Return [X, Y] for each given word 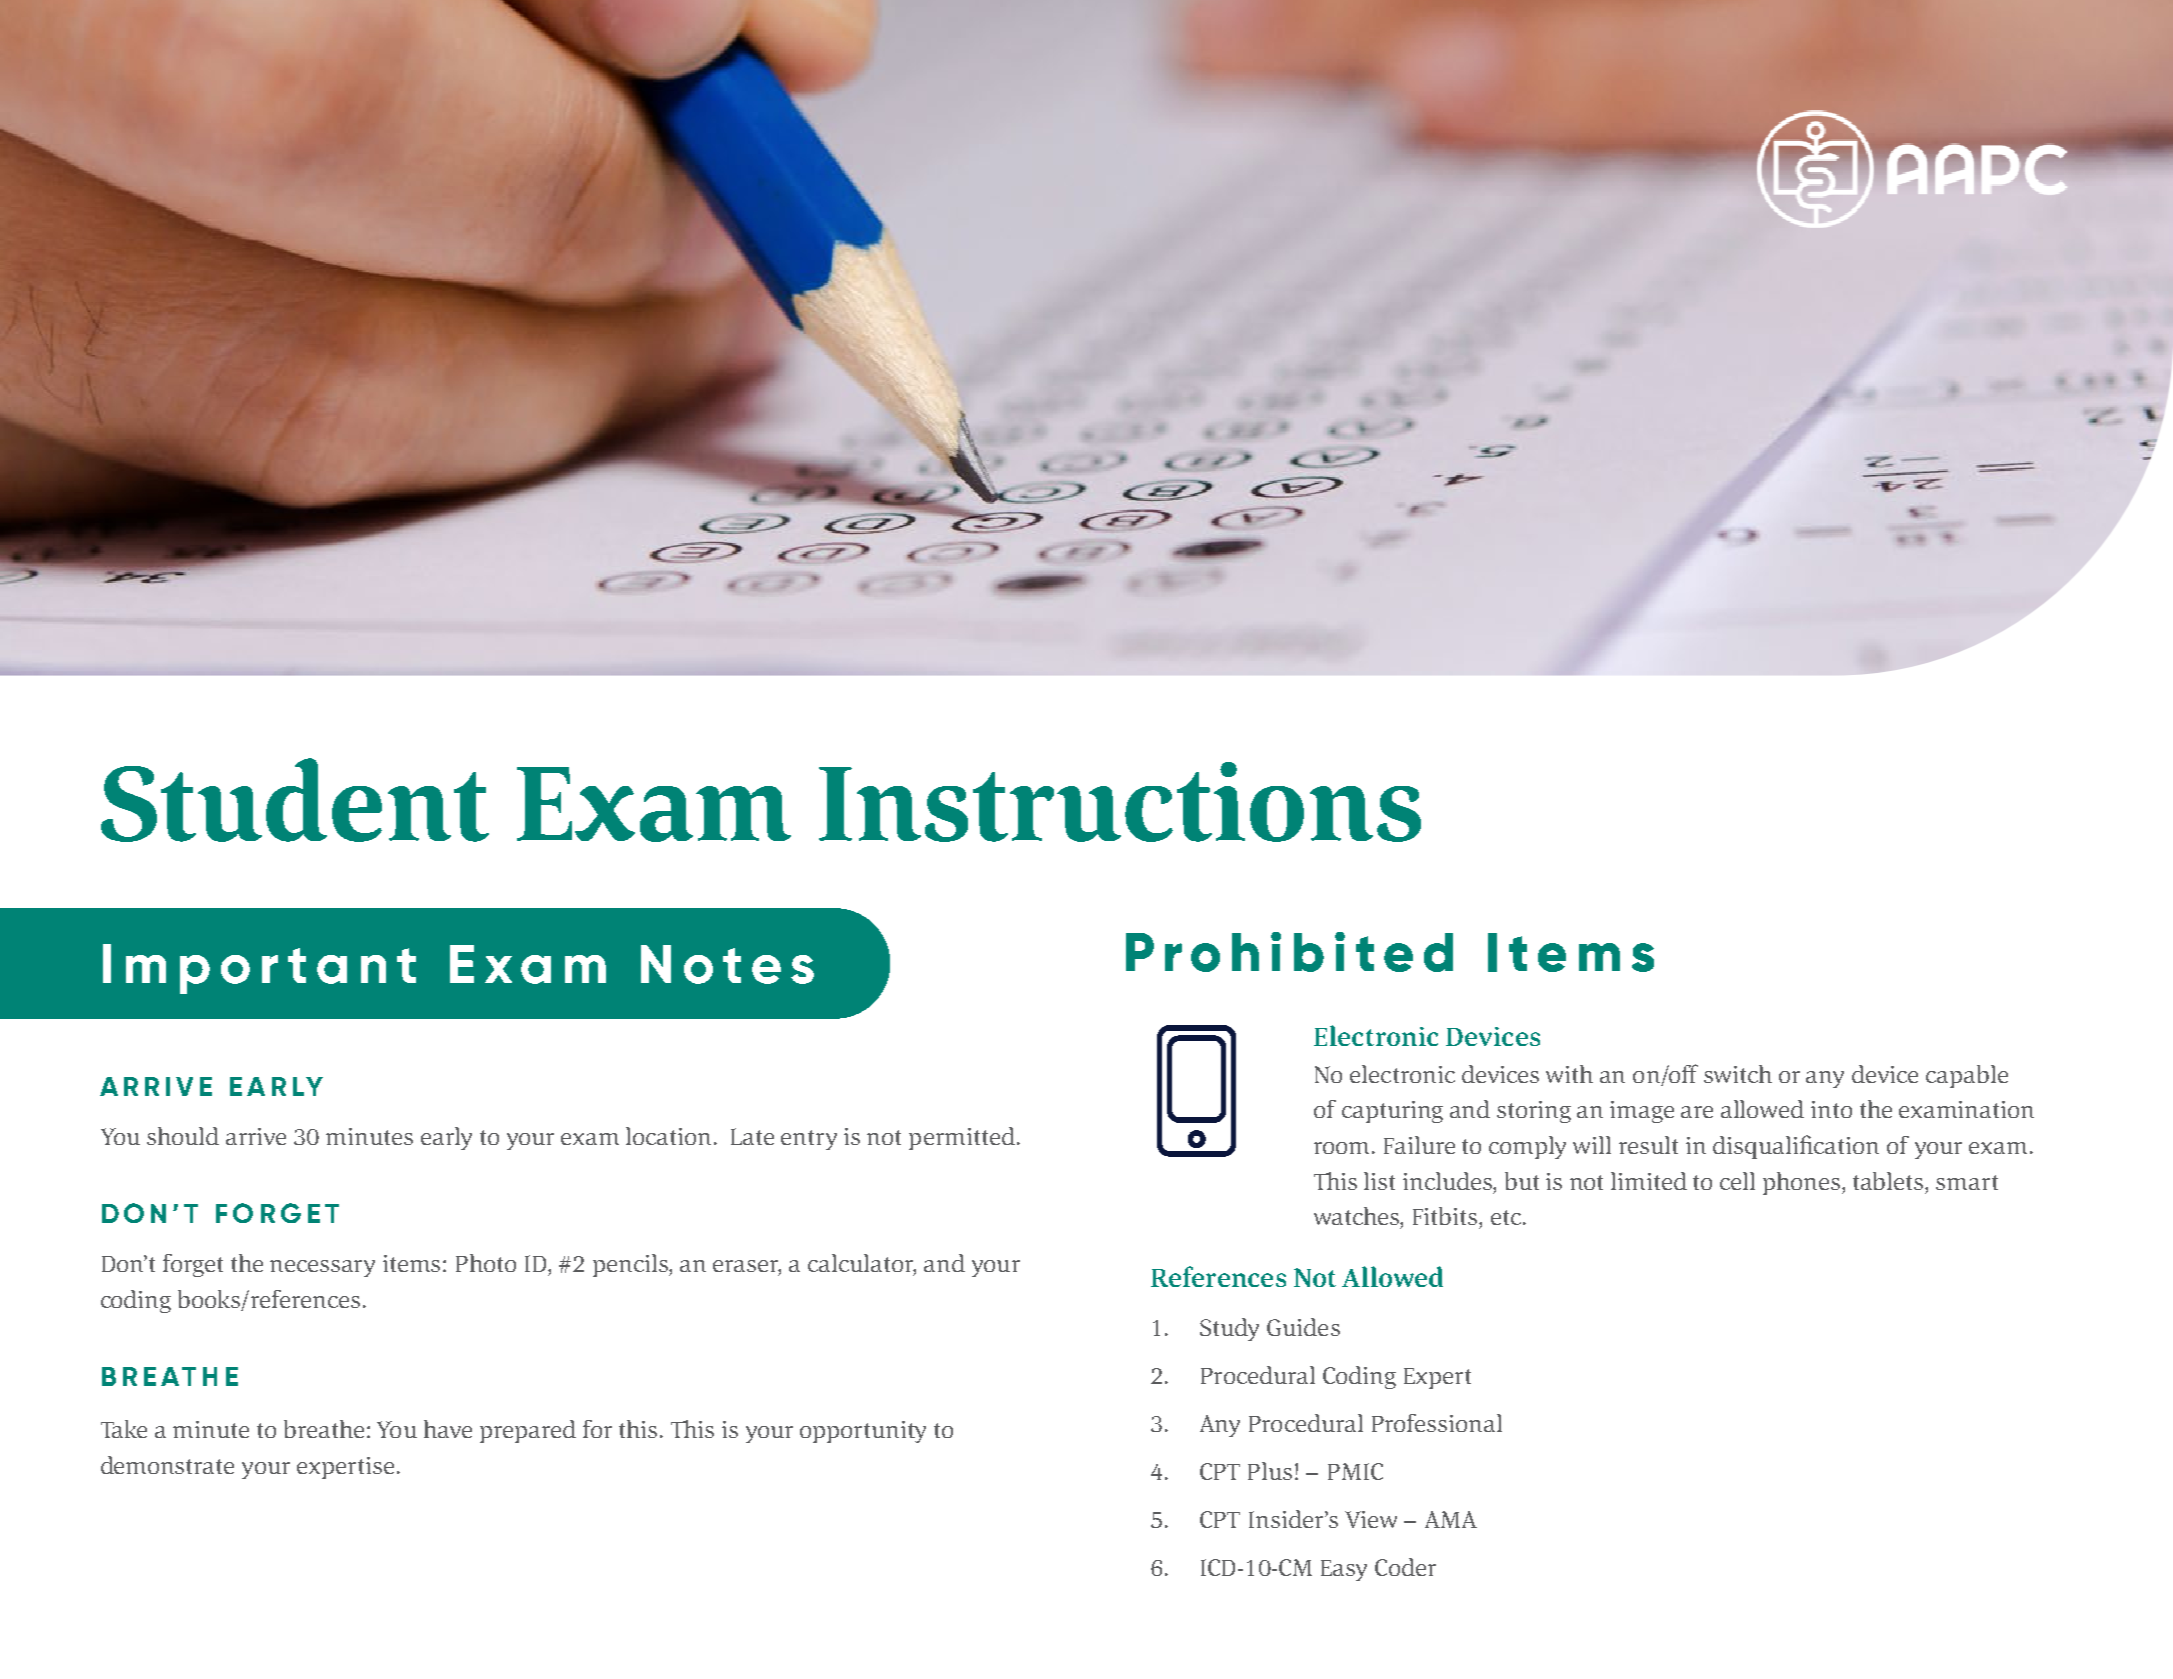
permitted [962, 1138]
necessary [322, 1268]
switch [1738, 1074]
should [183, 1136]
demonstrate [167, 1465]
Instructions [1120, 802]
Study [1229, 1329]
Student [295, 800]
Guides [1303, 1327]
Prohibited [1289, 952]
